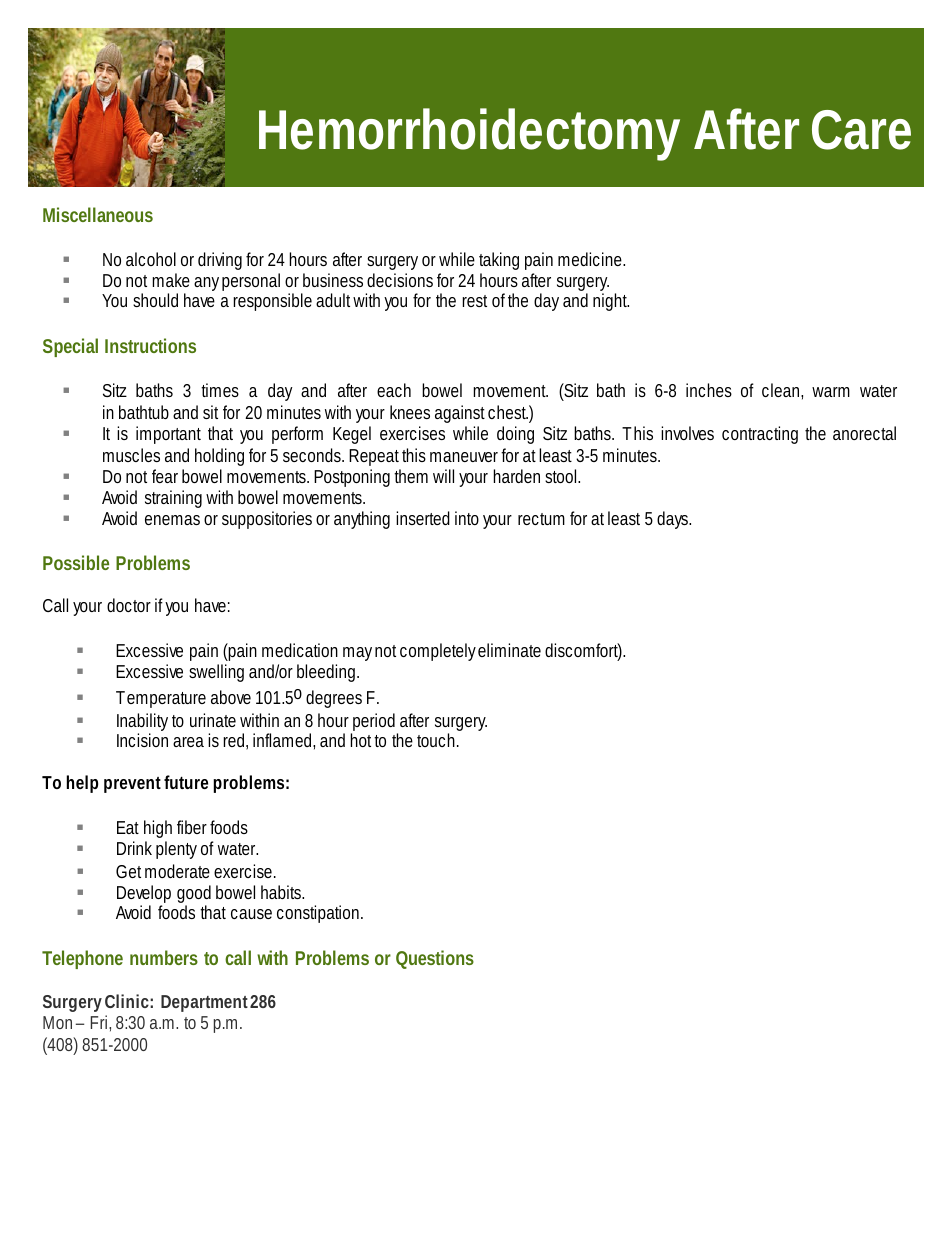 This screenshot has width=952, height=1233. I want to click on eliminate, so click(509, 650).
